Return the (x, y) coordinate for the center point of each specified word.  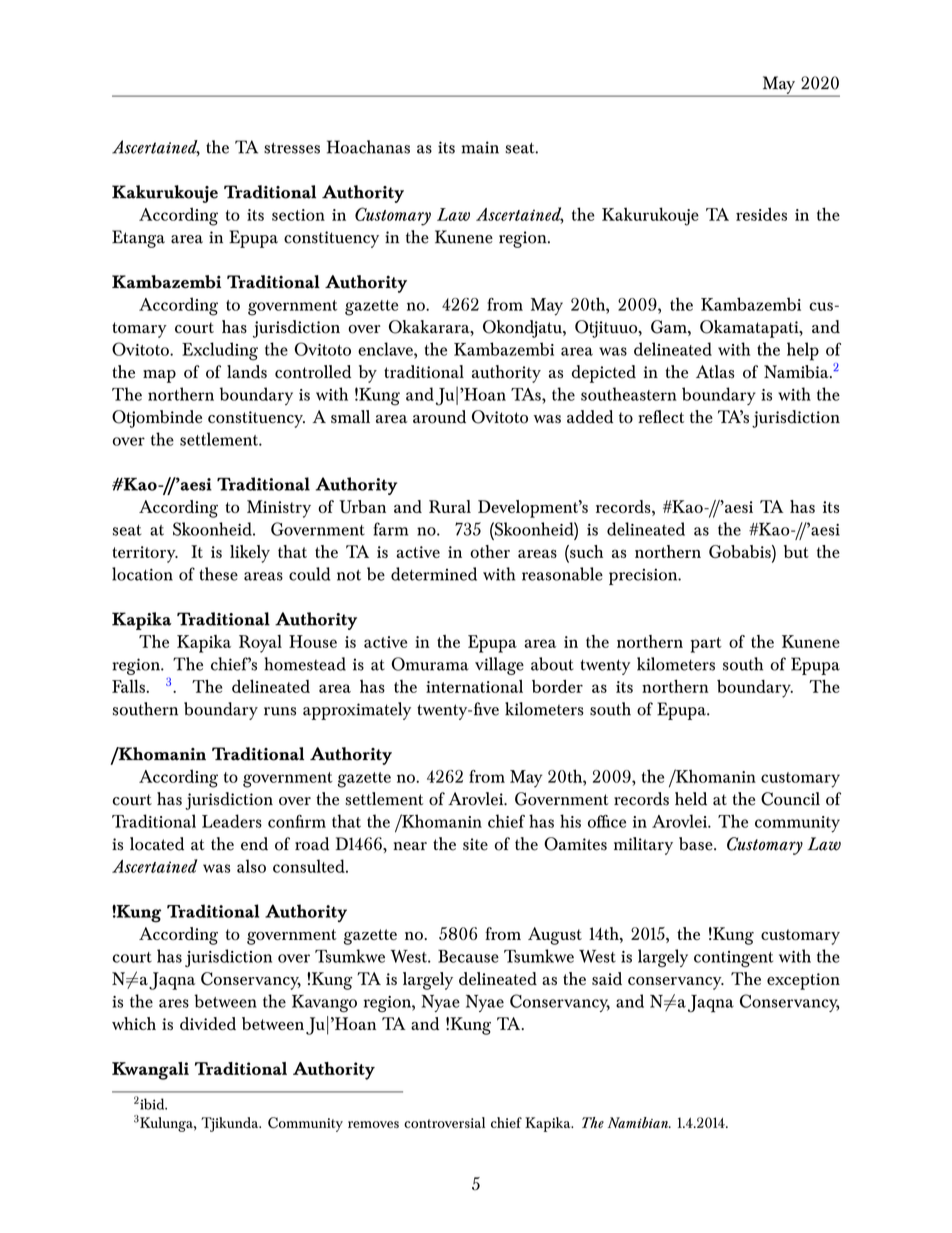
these (218, 574)
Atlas (715, 372)
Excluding (220, 351)
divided (208, 1023)
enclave (386, 349)
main (480, 147)
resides (761, 214)
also (251, 866)
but (796, 551)
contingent (733, 959)
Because (468, 956)
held (691, 799)
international (474, 686)
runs (280, 711)
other (490, 551)
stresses (292, 148)
